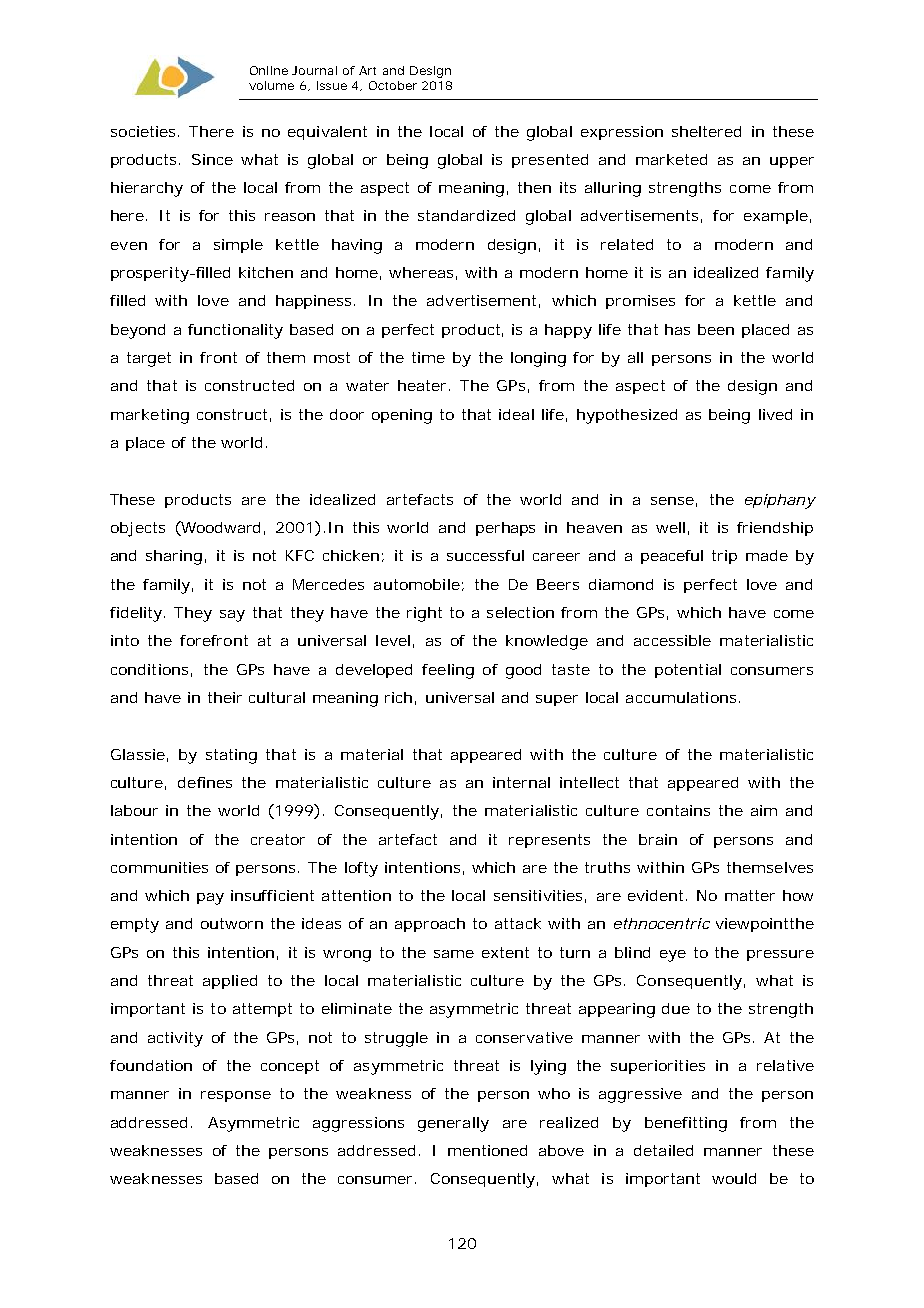  I want to click on response, so click(236, 1096).
